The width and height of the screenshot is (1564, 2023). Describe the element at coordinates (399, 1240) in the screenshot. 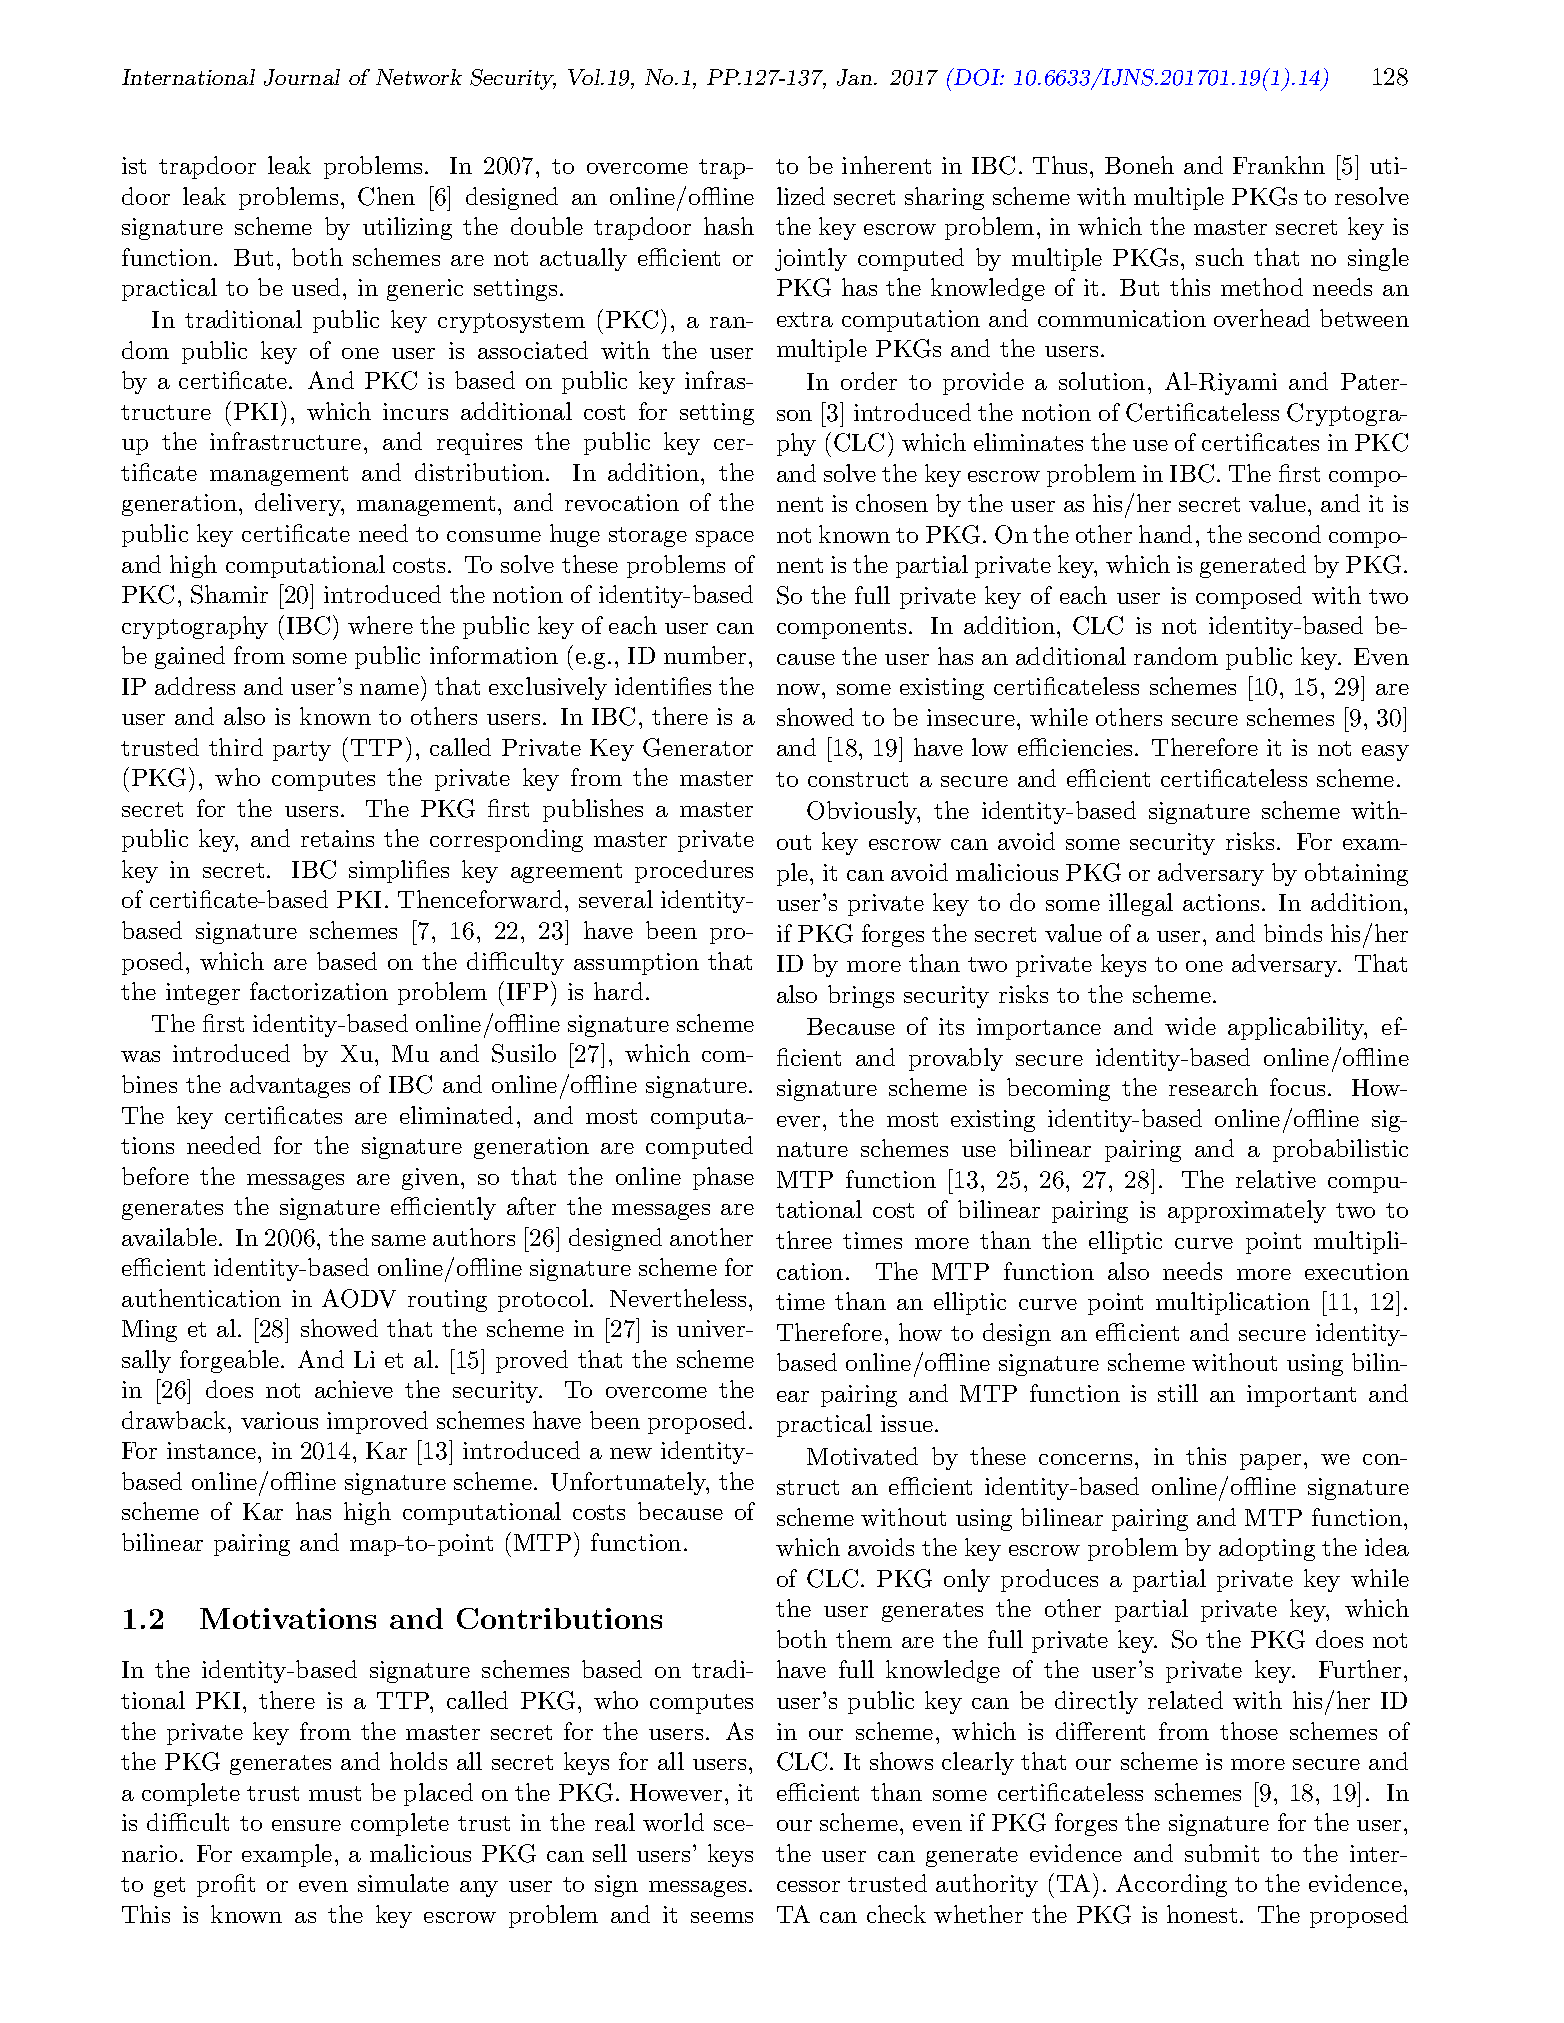

I see `same` at that location.
